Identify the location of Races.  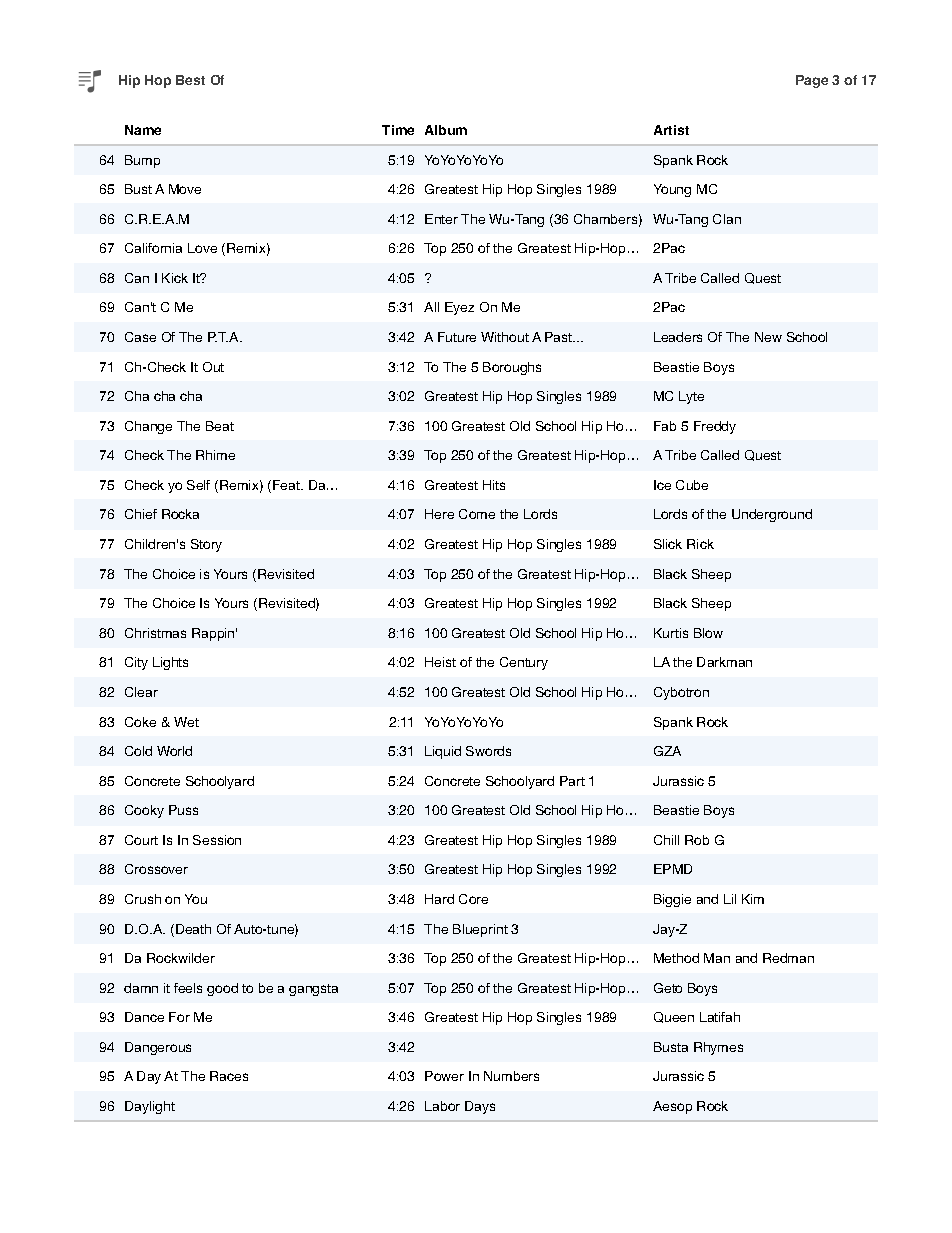
(229, 1076).
